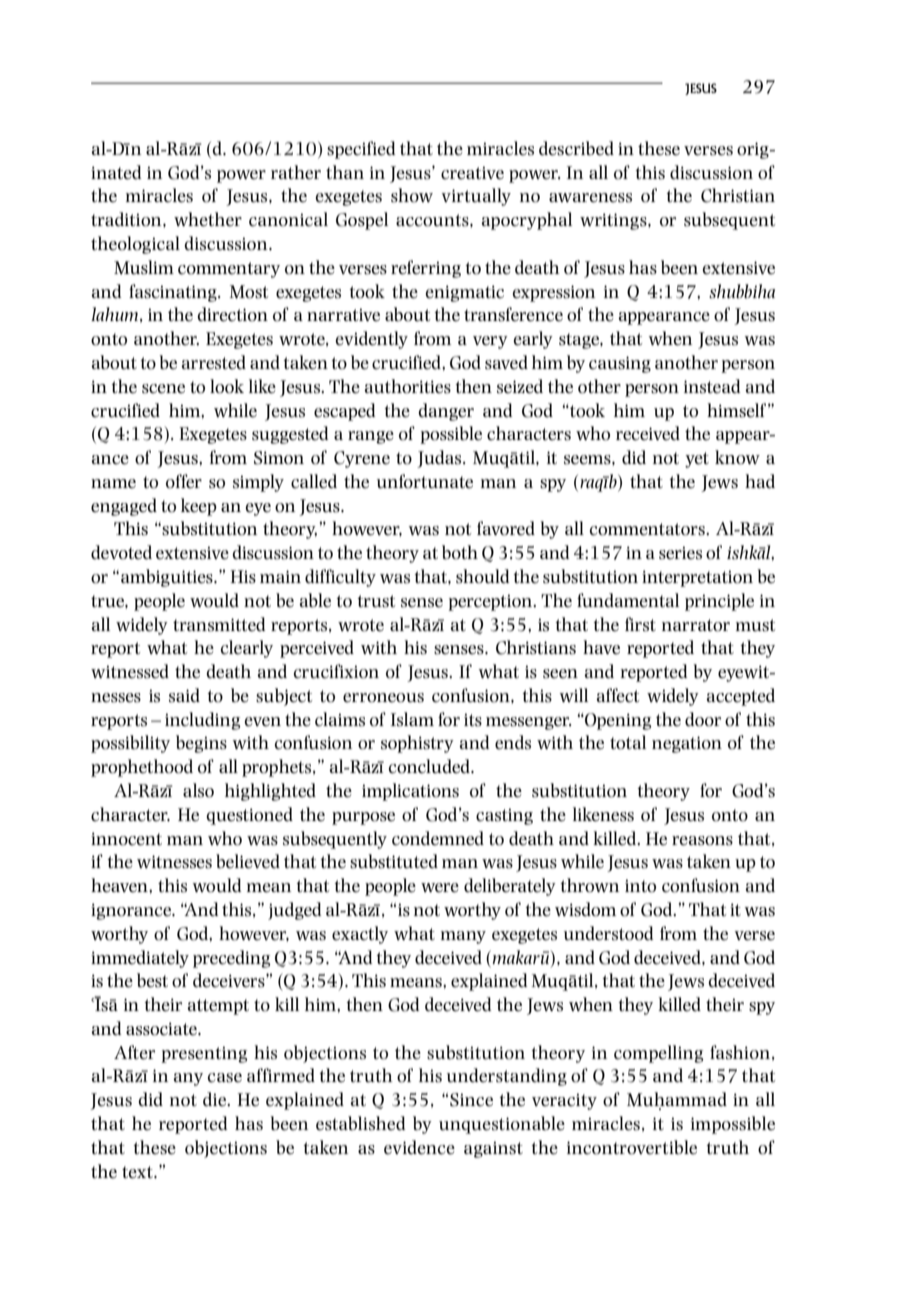 Image resolution: width=916 pixels, height=1316 pixels. Describe the element at coordinates (696, 625) in the screenshot. I see `narrator` at that location.
